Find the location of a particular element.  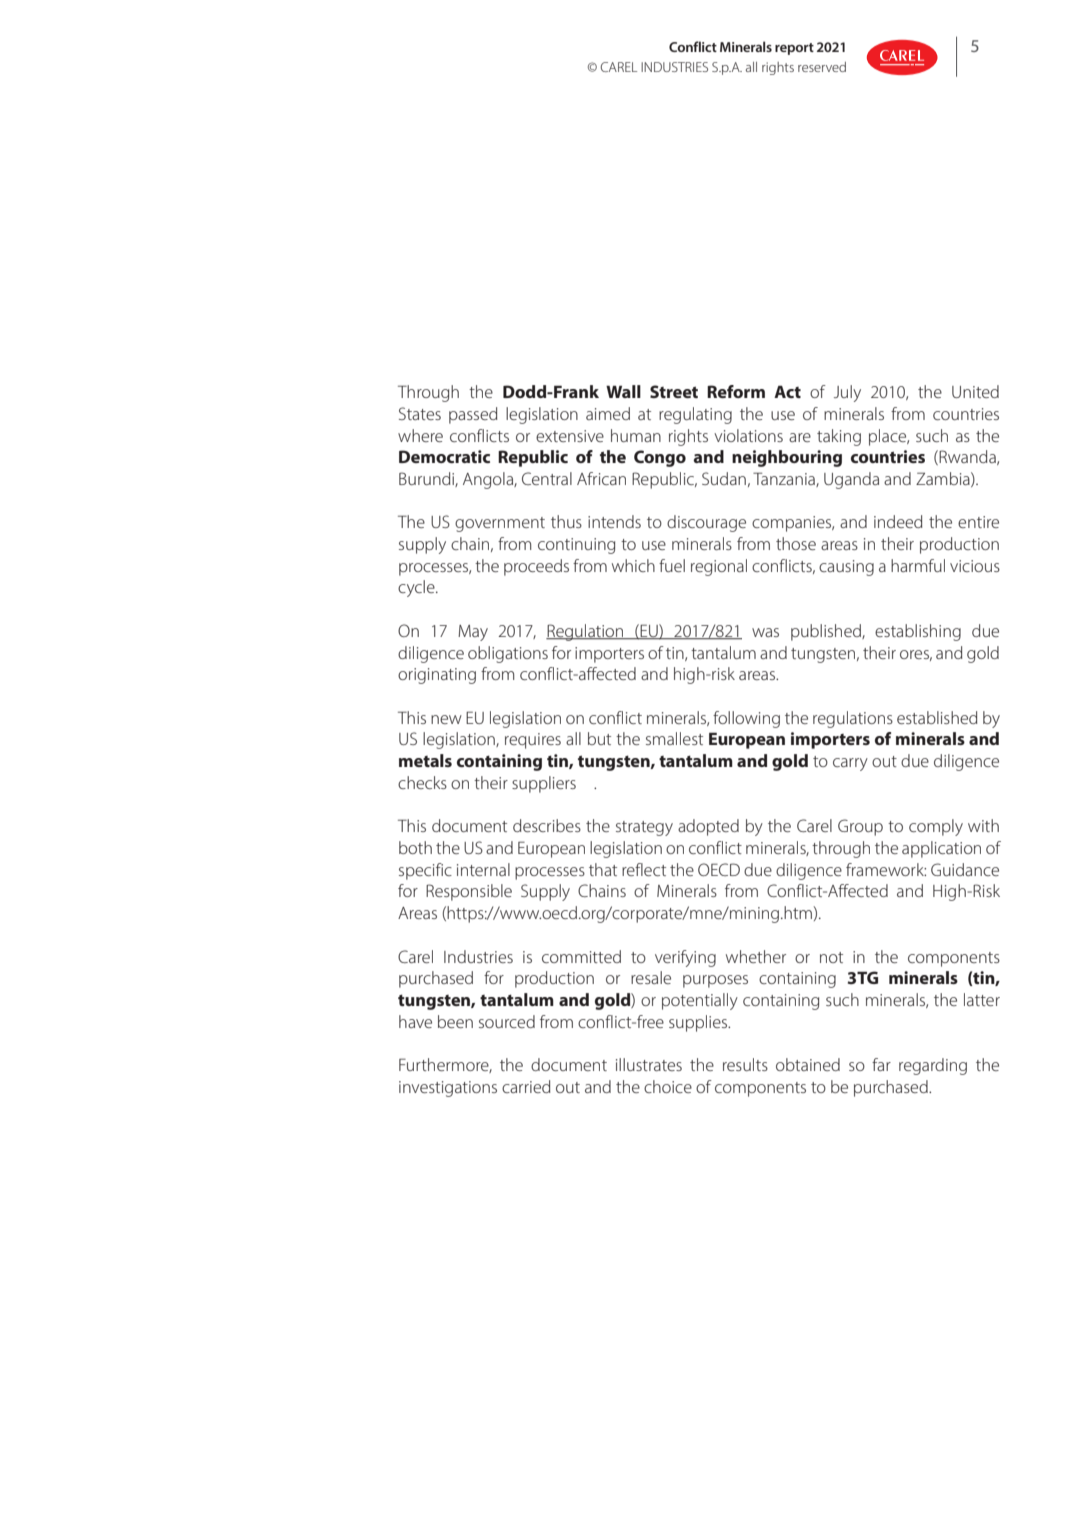

supplies is located at coordinates (699, 1023).
